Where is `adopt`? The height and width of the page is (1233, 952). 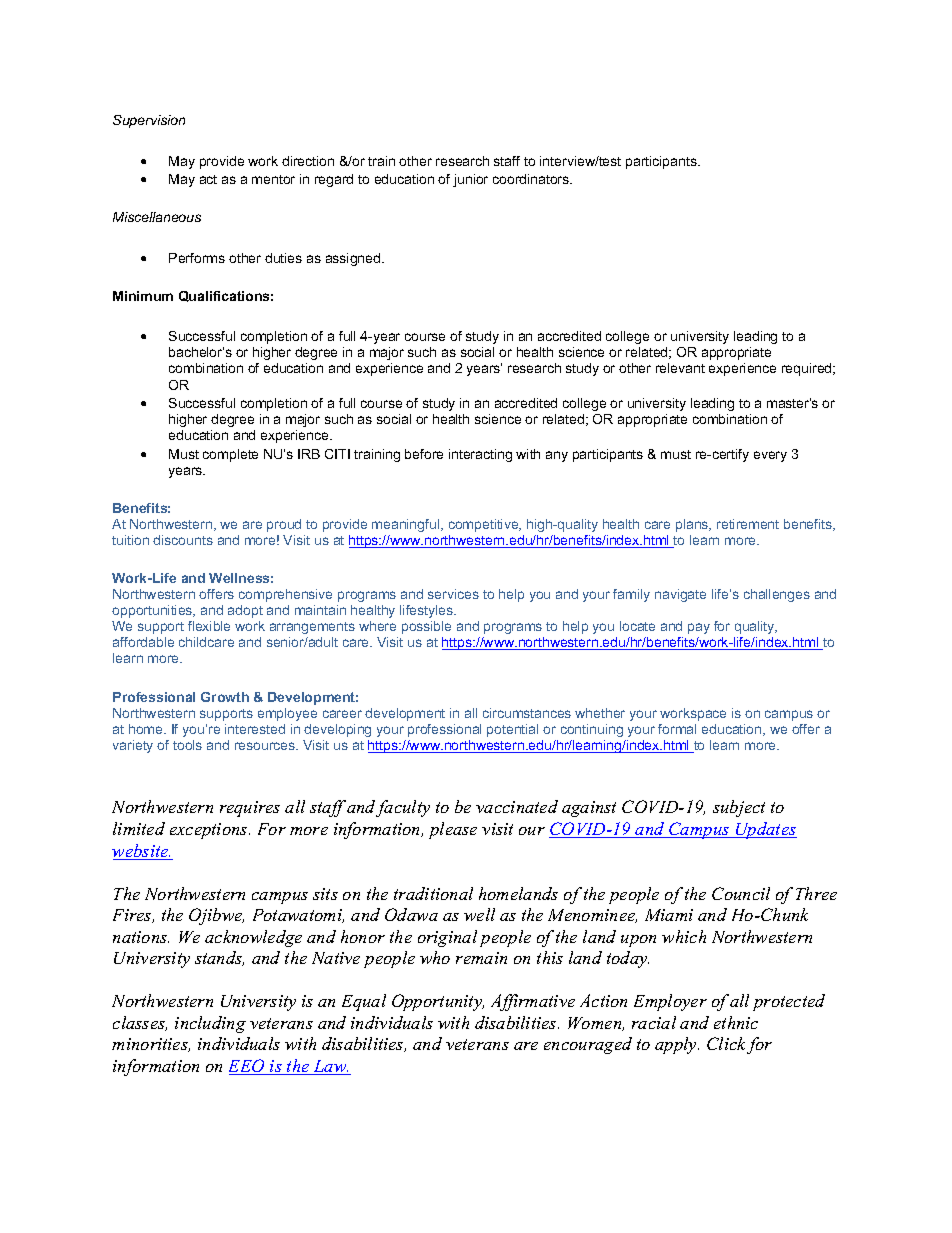
adopt is located at coordinates (245, 611).
